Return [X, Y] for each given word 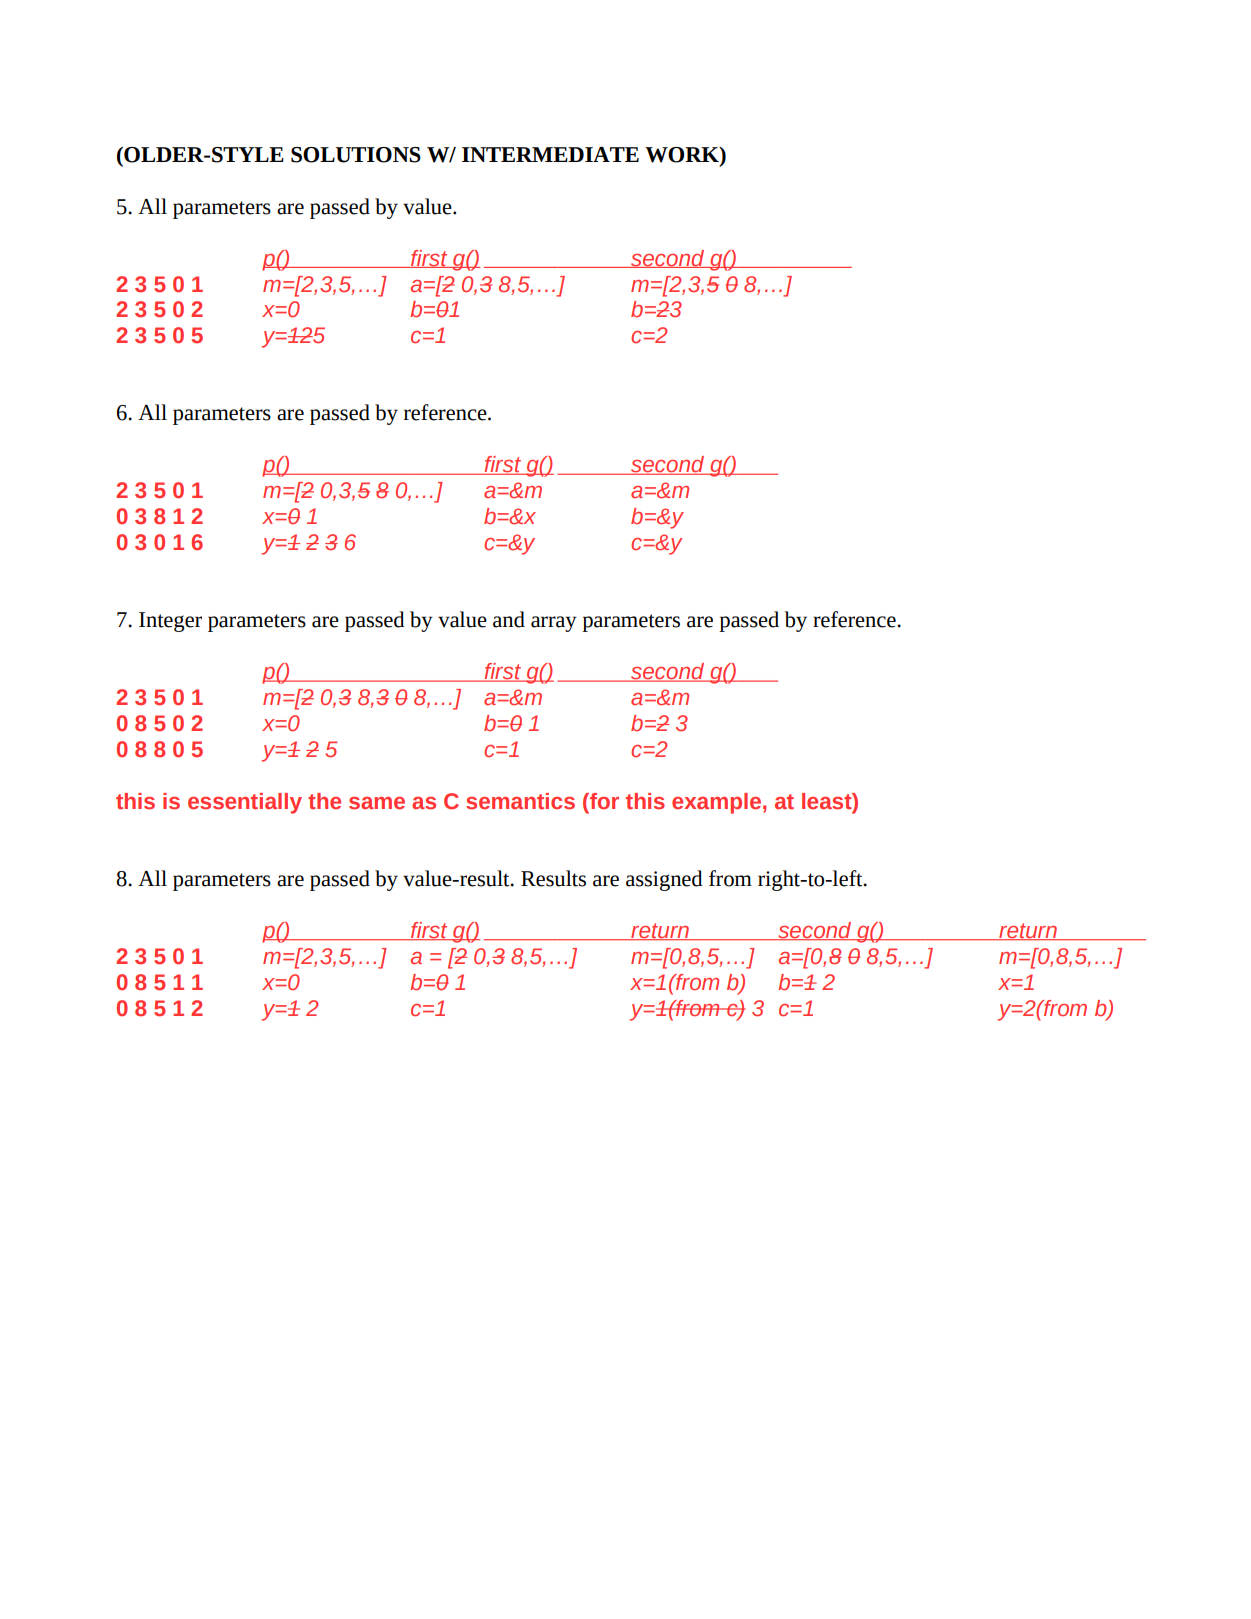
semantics [520, 801]
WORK [683, 156]
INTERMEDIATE [550, 154]
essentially [245, 803]
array [554, 624]
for [603, 801]
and [509, 619]
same [377, 803]
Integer [170, 622]
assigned [664, 880]
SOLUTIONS [356, 155]
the [324, 801]
